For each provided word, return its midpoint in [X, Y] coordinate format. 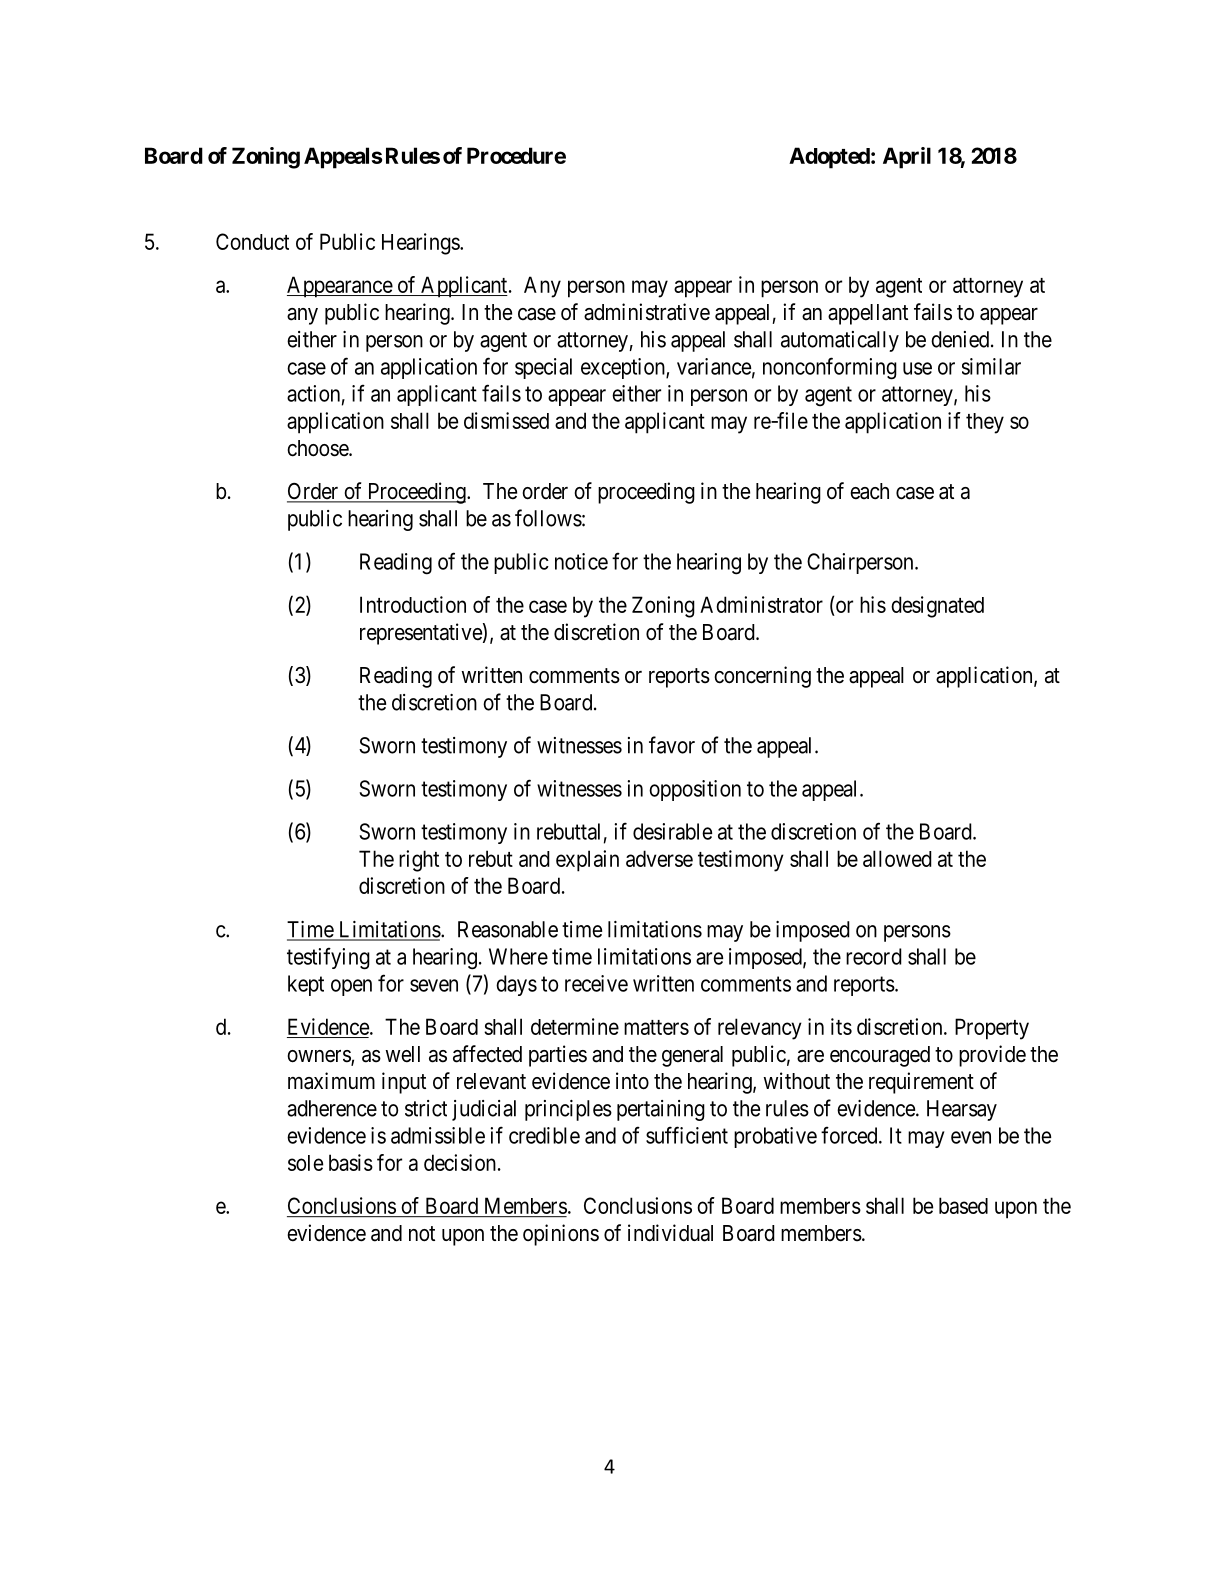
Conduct [252, 241]
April [907, 158]
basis [351, 1162]
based [963, 1205]
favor [672, 745]
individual [670, 1233]
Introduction [413, 604]
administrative [647, 312]
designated [937, 607]
